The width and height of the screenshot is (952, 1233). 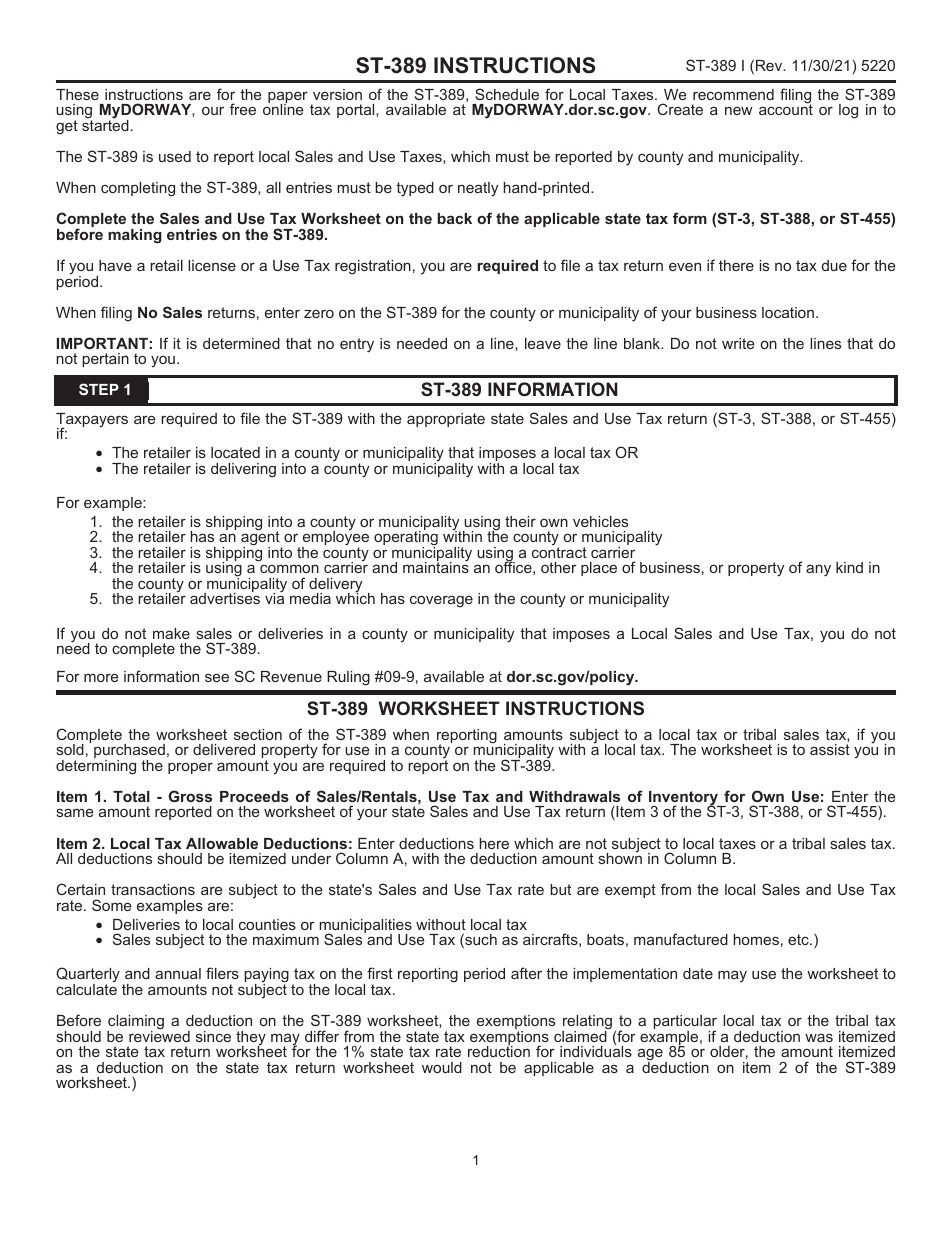 I want to click on reduction, so click(x=499, y=1050).
